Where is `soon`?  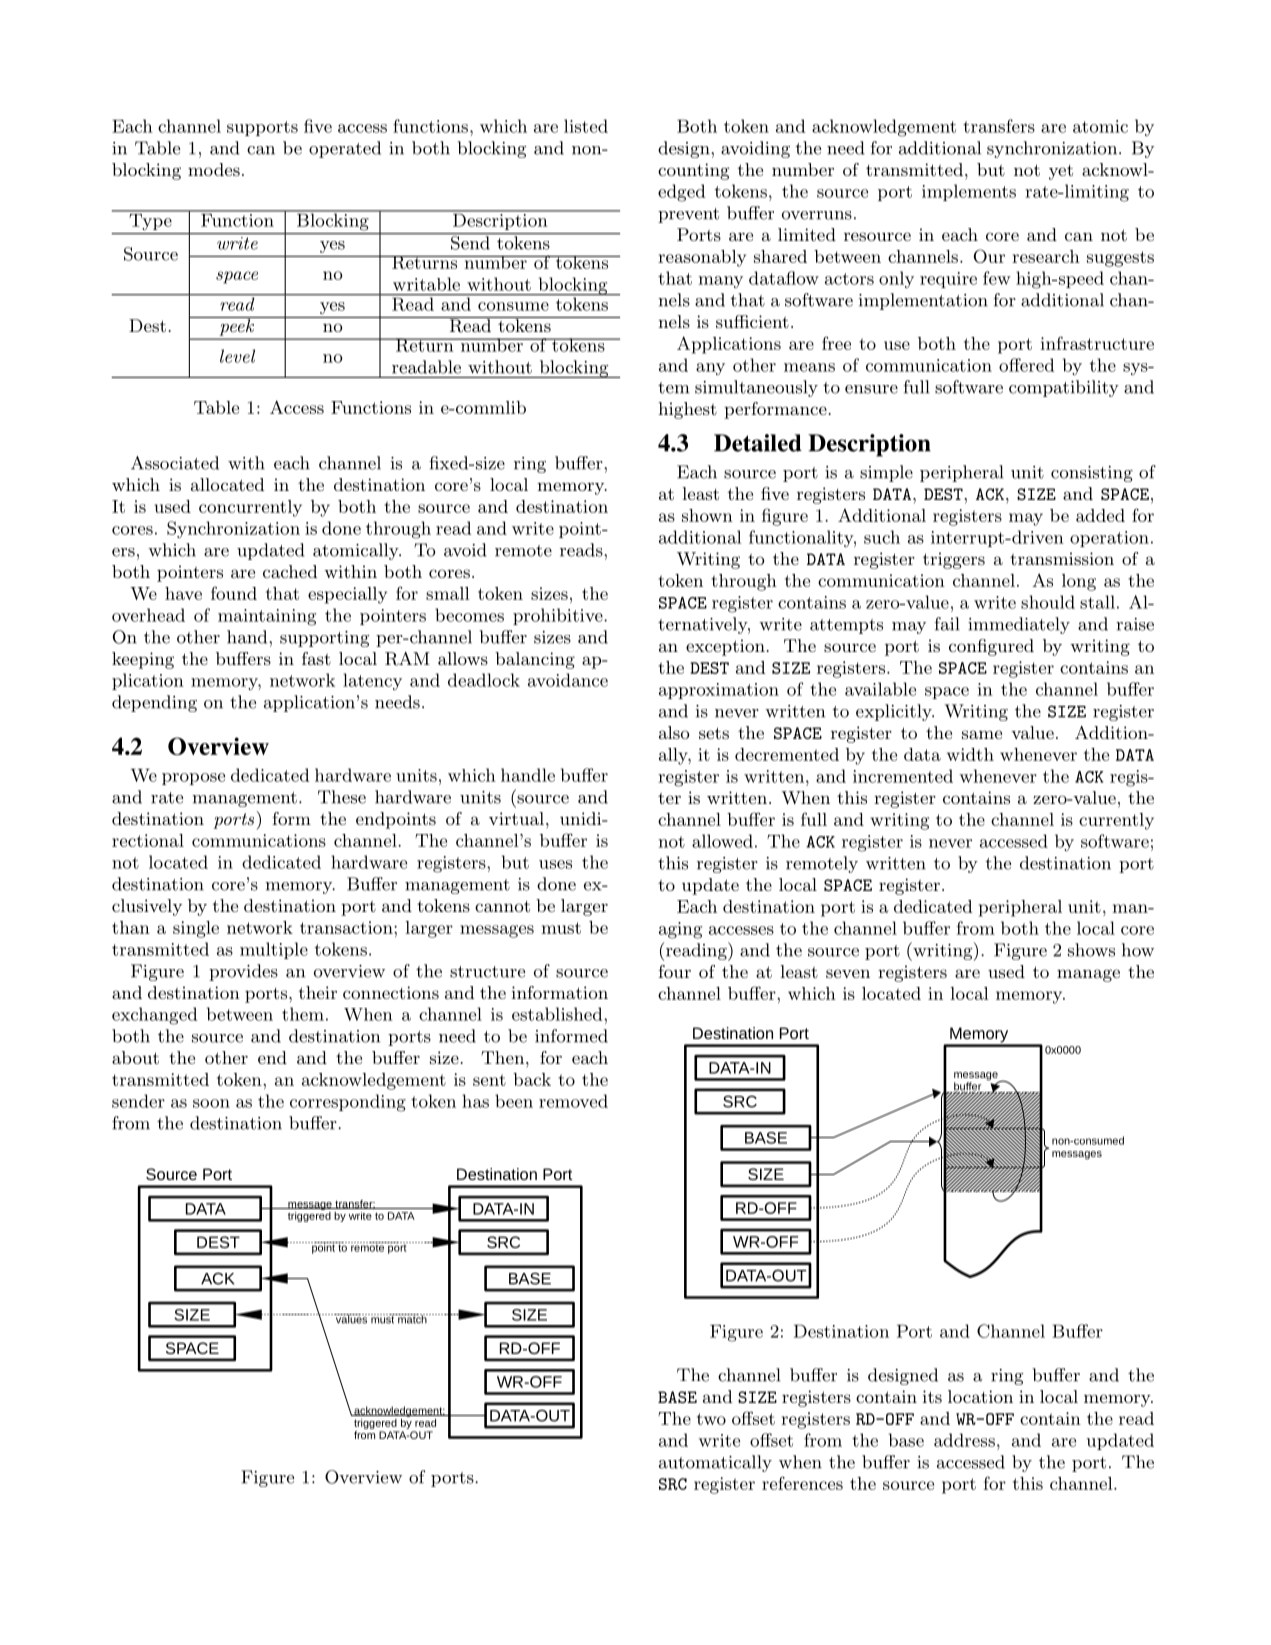
soon is located at coordinates (211, 1103).
